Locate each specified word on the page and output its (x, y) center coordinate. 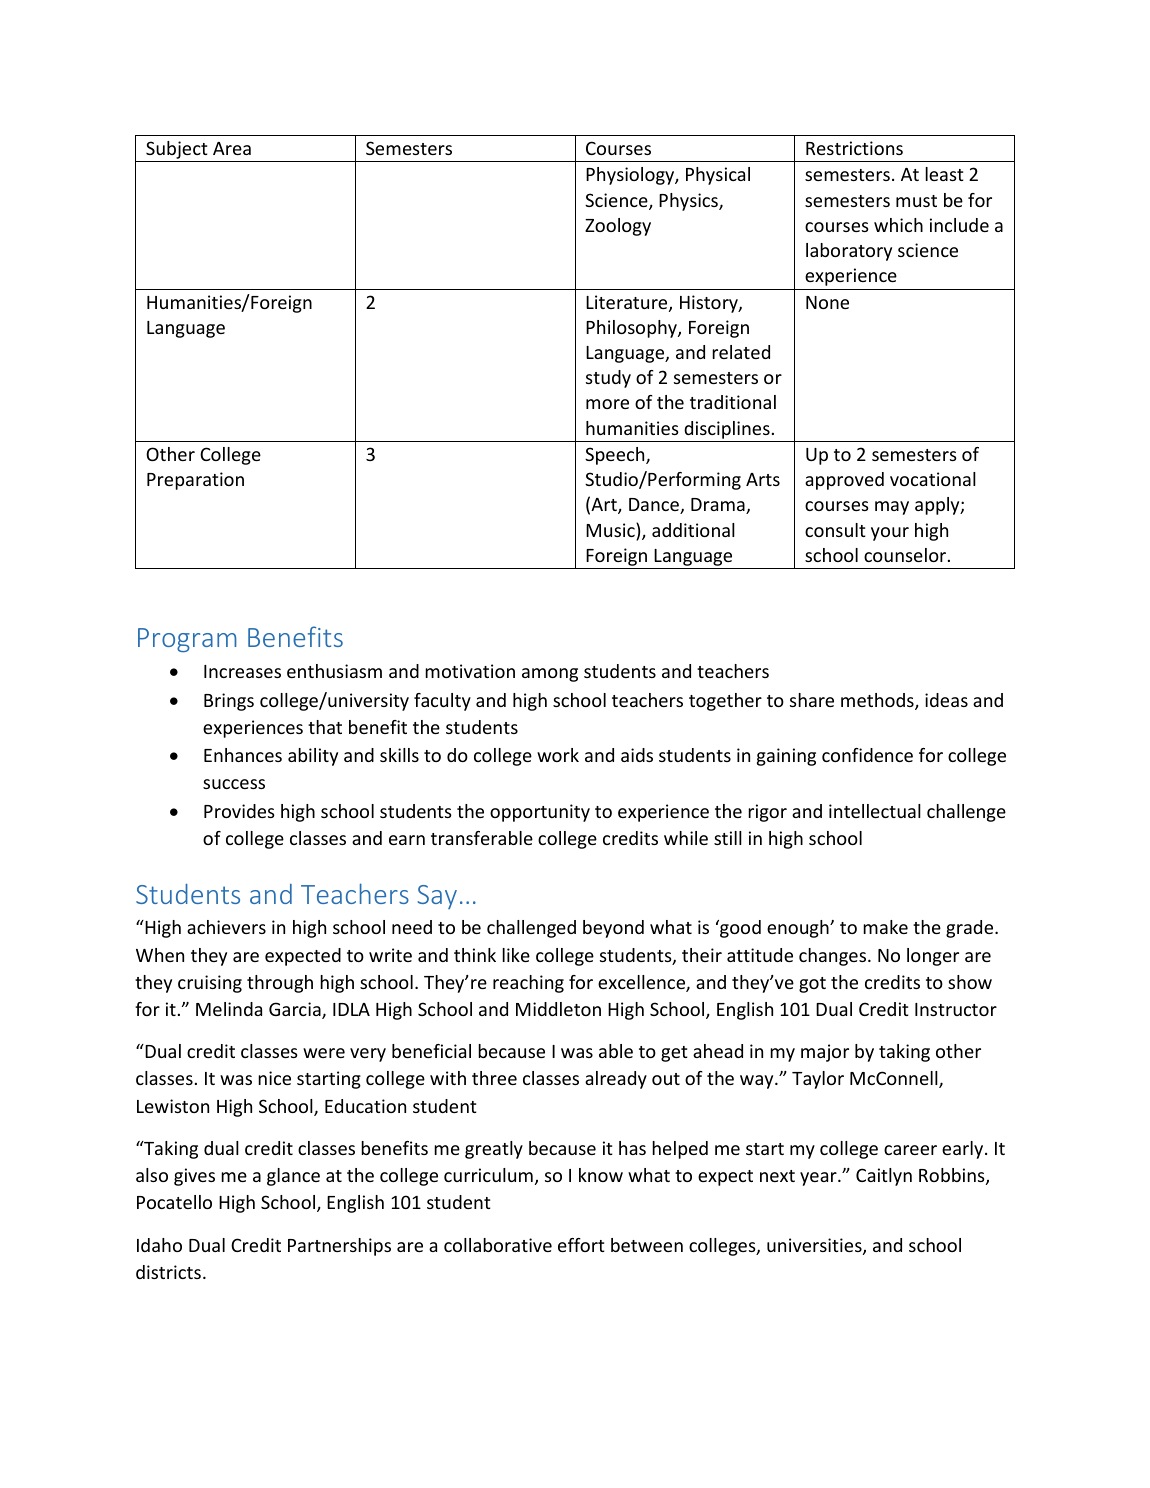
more (607, 404)
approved (844, 481)
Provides (239, 811)
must (916, 201)
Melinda (229, 1009)
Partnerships (339, 1247)
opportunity (540, 813)
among (550, 675)
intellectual (875, 811)
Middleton (558, 1009)
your (890, 534)
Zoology (618, 227)
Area (232, 148)
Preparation (195, 481)
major (825, 1053)
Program (187, 640)
